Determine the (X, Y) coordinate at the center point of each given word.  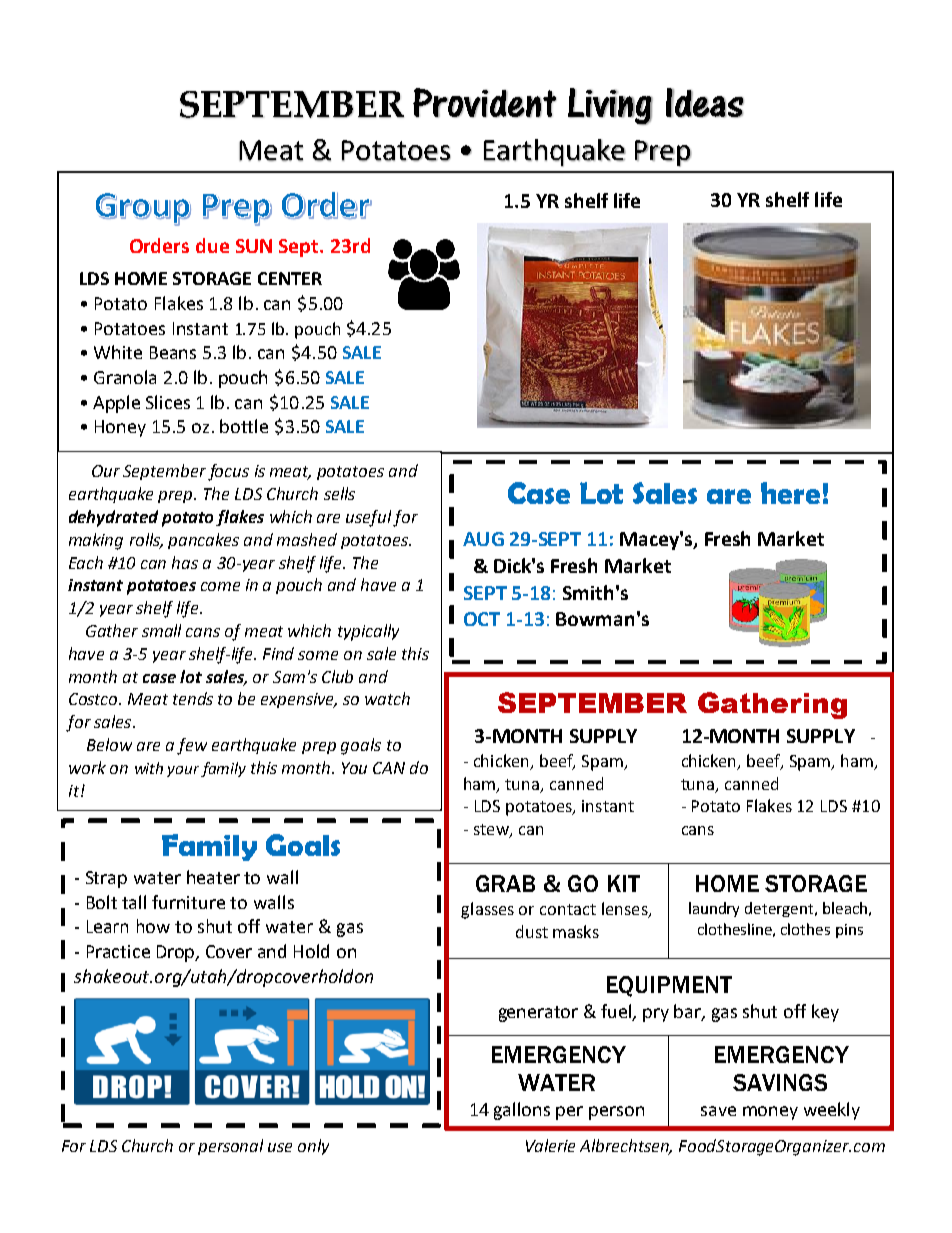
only (313, 1147)
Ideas (705, 103)
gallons (522, 1111)
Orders (159, 245)
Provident (485, 103)
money (770, 1113)
